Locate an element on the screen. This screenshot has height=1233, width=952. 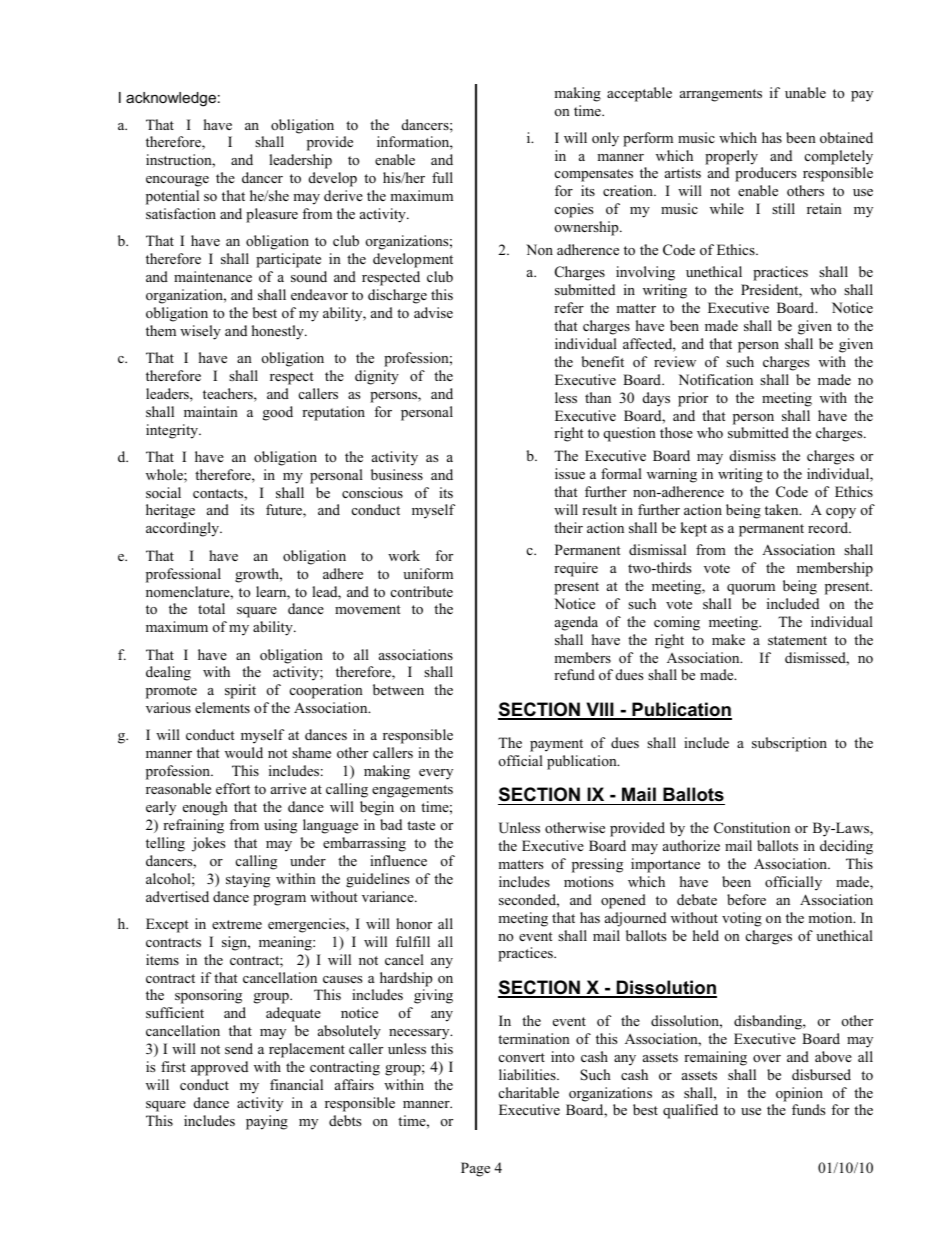
total is located at coordinates (211, 608).
